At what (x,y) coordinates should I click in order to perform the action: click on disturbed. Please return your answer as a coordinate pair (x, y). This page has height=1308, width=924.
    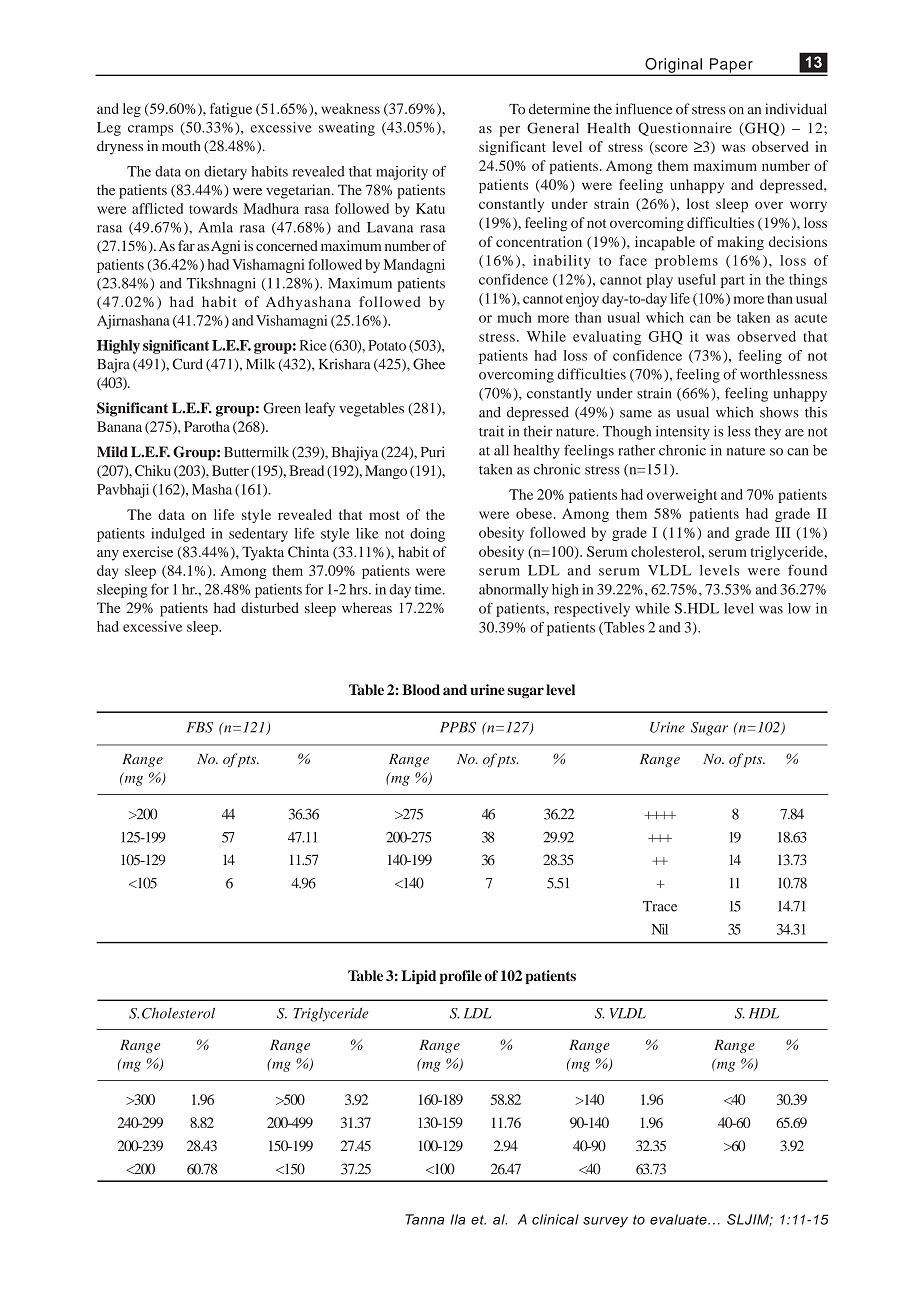
    Looking at the image, I should click on (270, 607).
